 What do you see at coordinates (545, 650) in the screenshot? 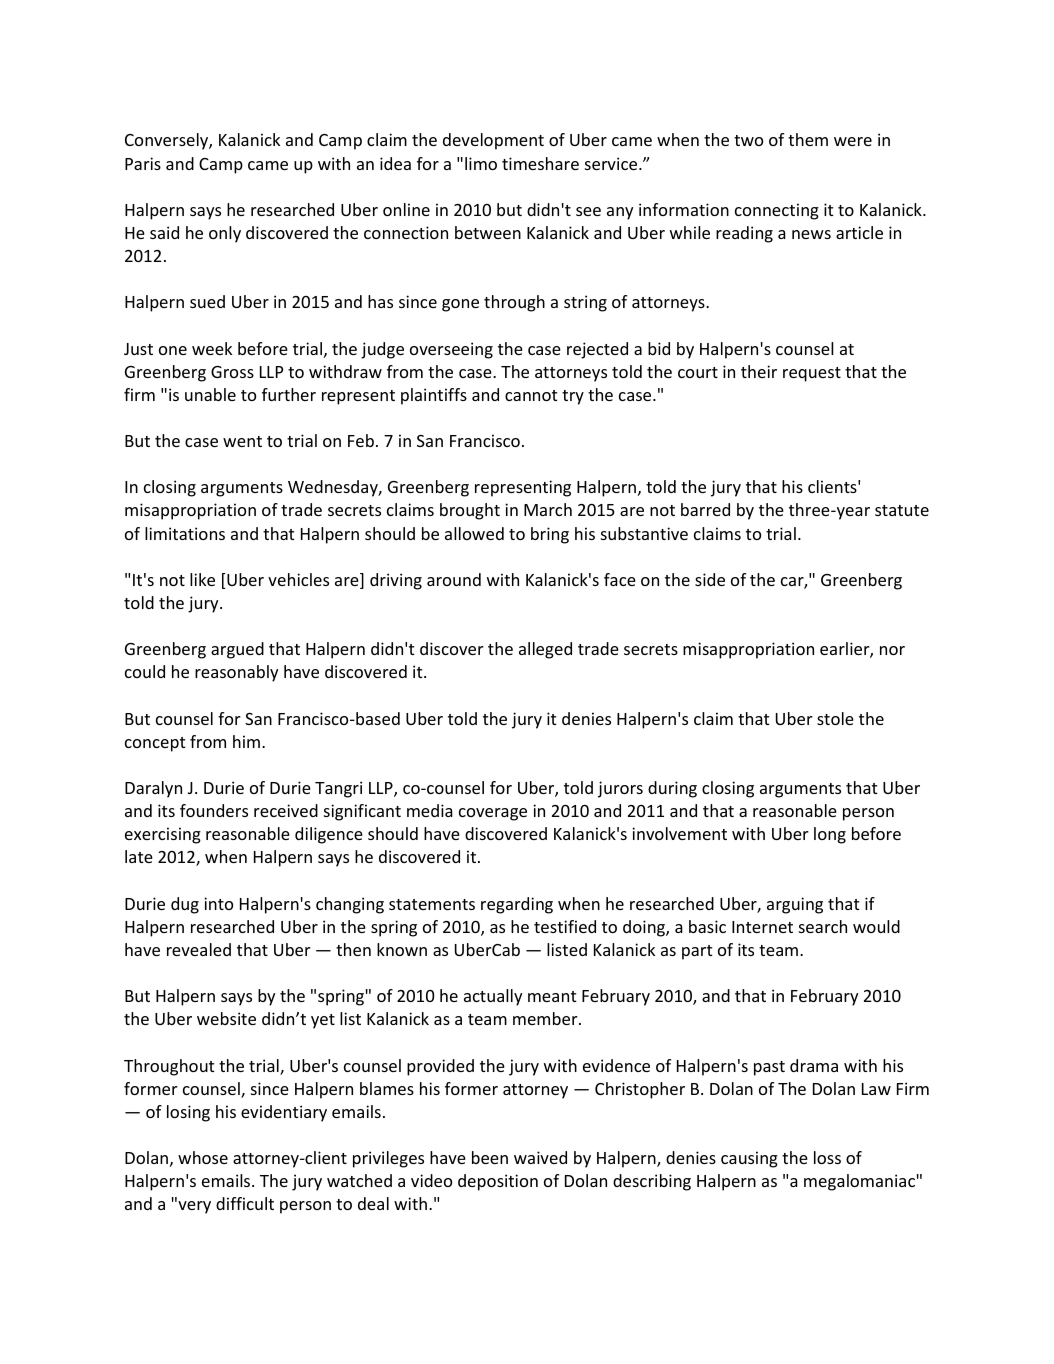
I see `alleged` at bounding box center [545, 650].
